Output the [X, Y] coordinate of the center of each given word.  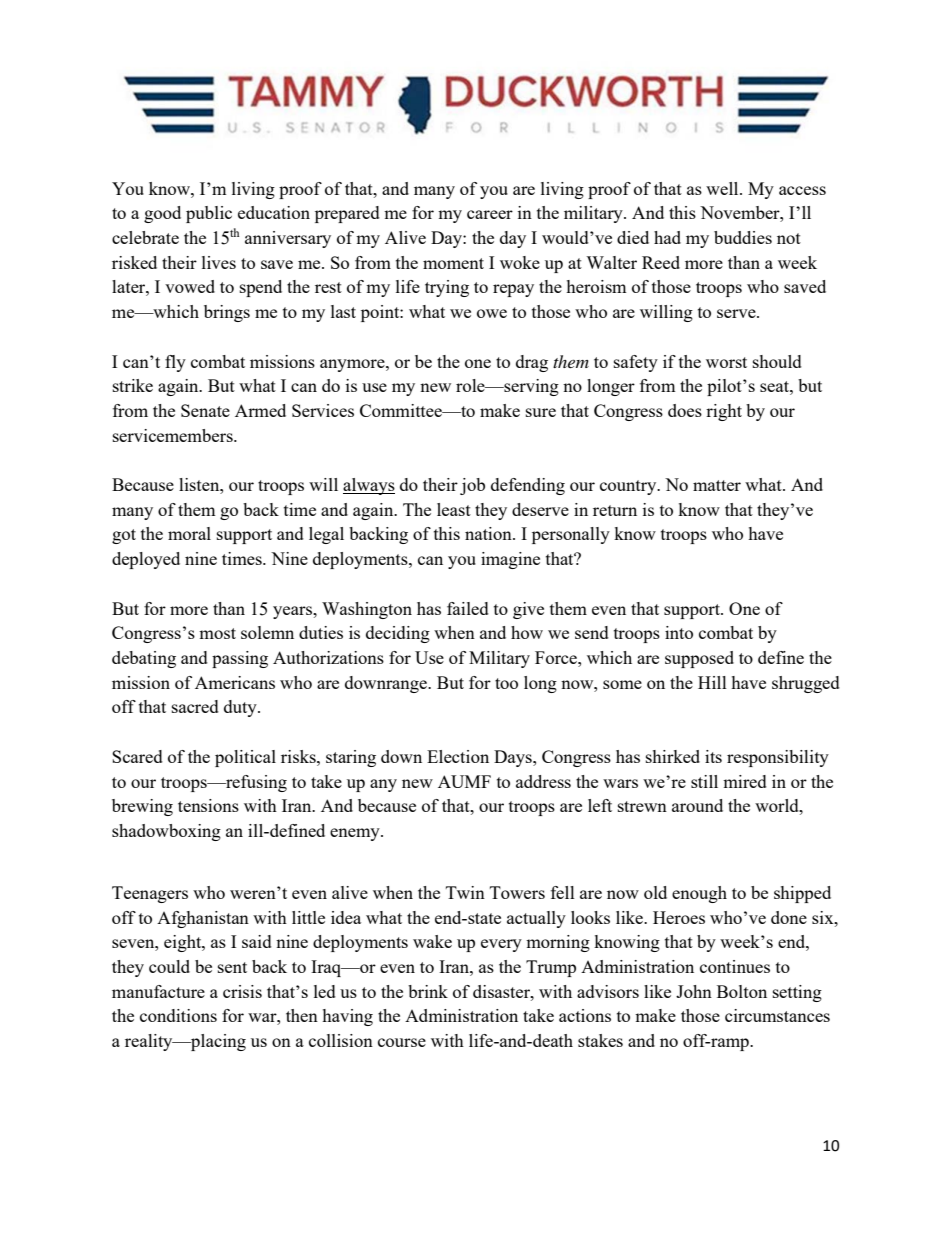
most [217, 633]
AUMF [464, 781]
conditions [178, 1015]
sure [541, 412]
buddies [743, 237]
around [697, 805]
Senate [205, 410]
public [209, 214]
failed [468, 608]
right [724, 412]
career [490, 214]
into [679, 632]
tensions [208, 805]
